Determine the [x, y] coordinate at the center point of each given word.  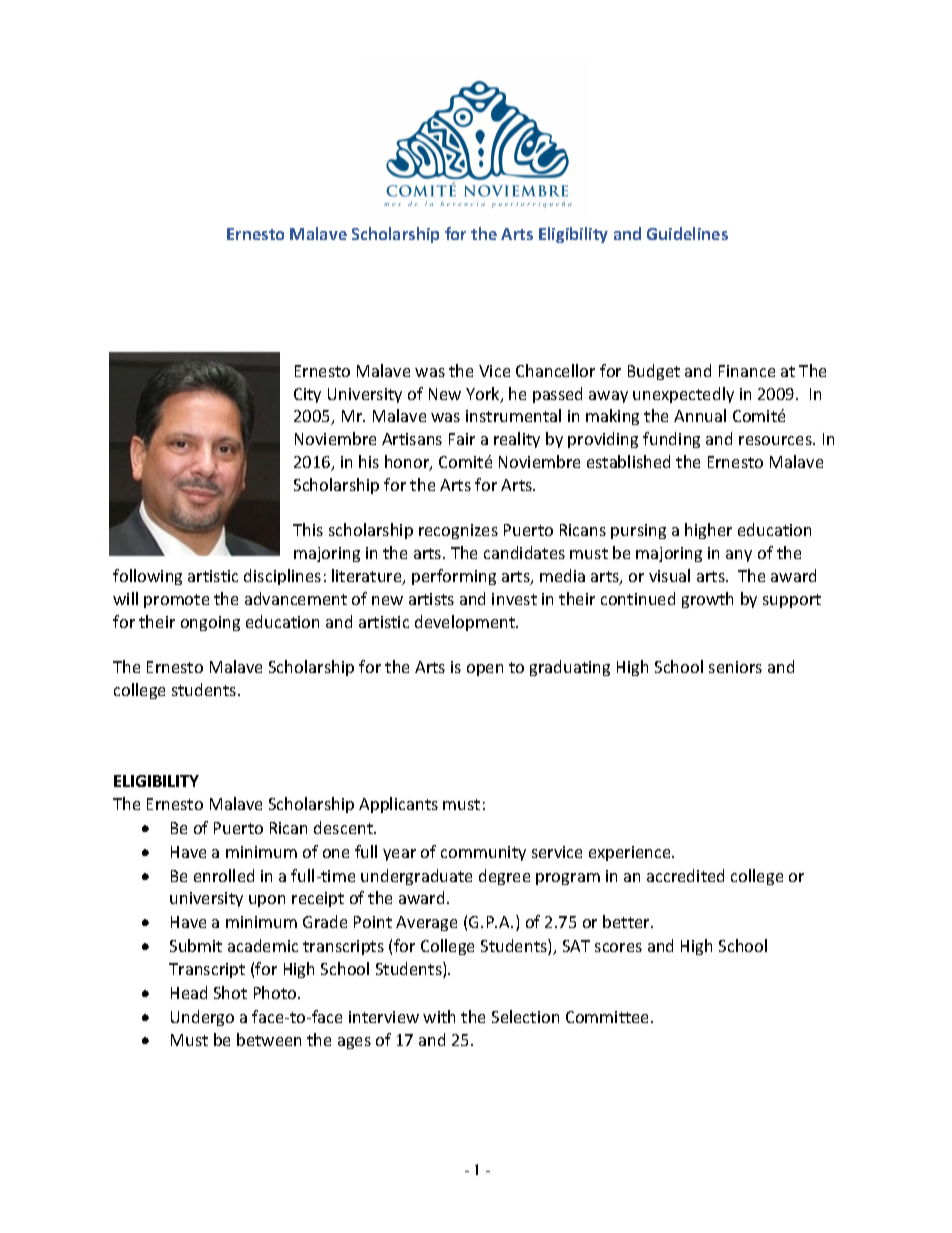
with [439, 1016]
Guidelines [687, 233]
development [466, 623]
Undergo [202, 1018]
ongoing [210, 623]
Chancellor [555, 370]
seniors [735, 667]
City [307, 395]
